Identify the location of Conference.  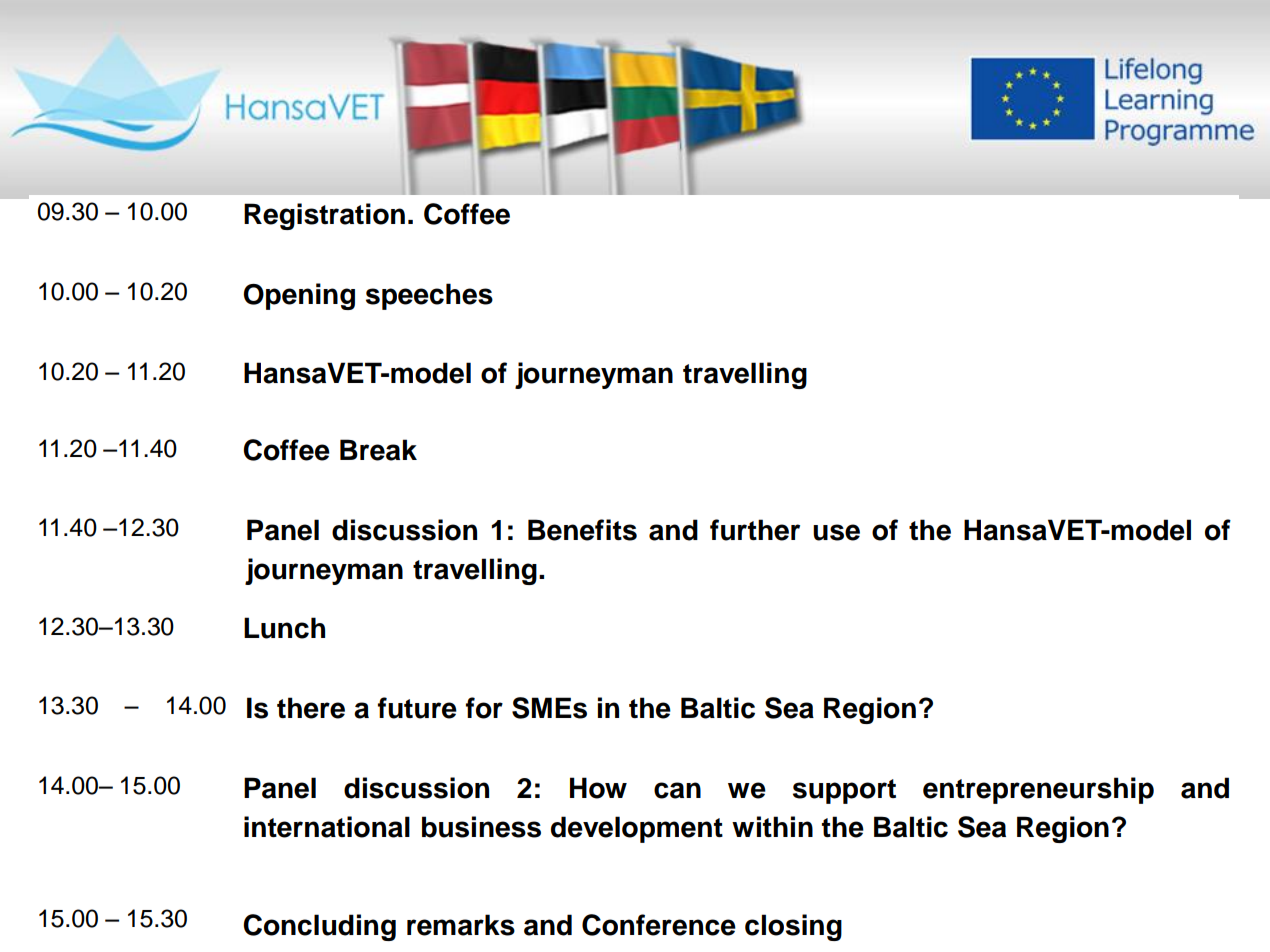
(659, 925).
